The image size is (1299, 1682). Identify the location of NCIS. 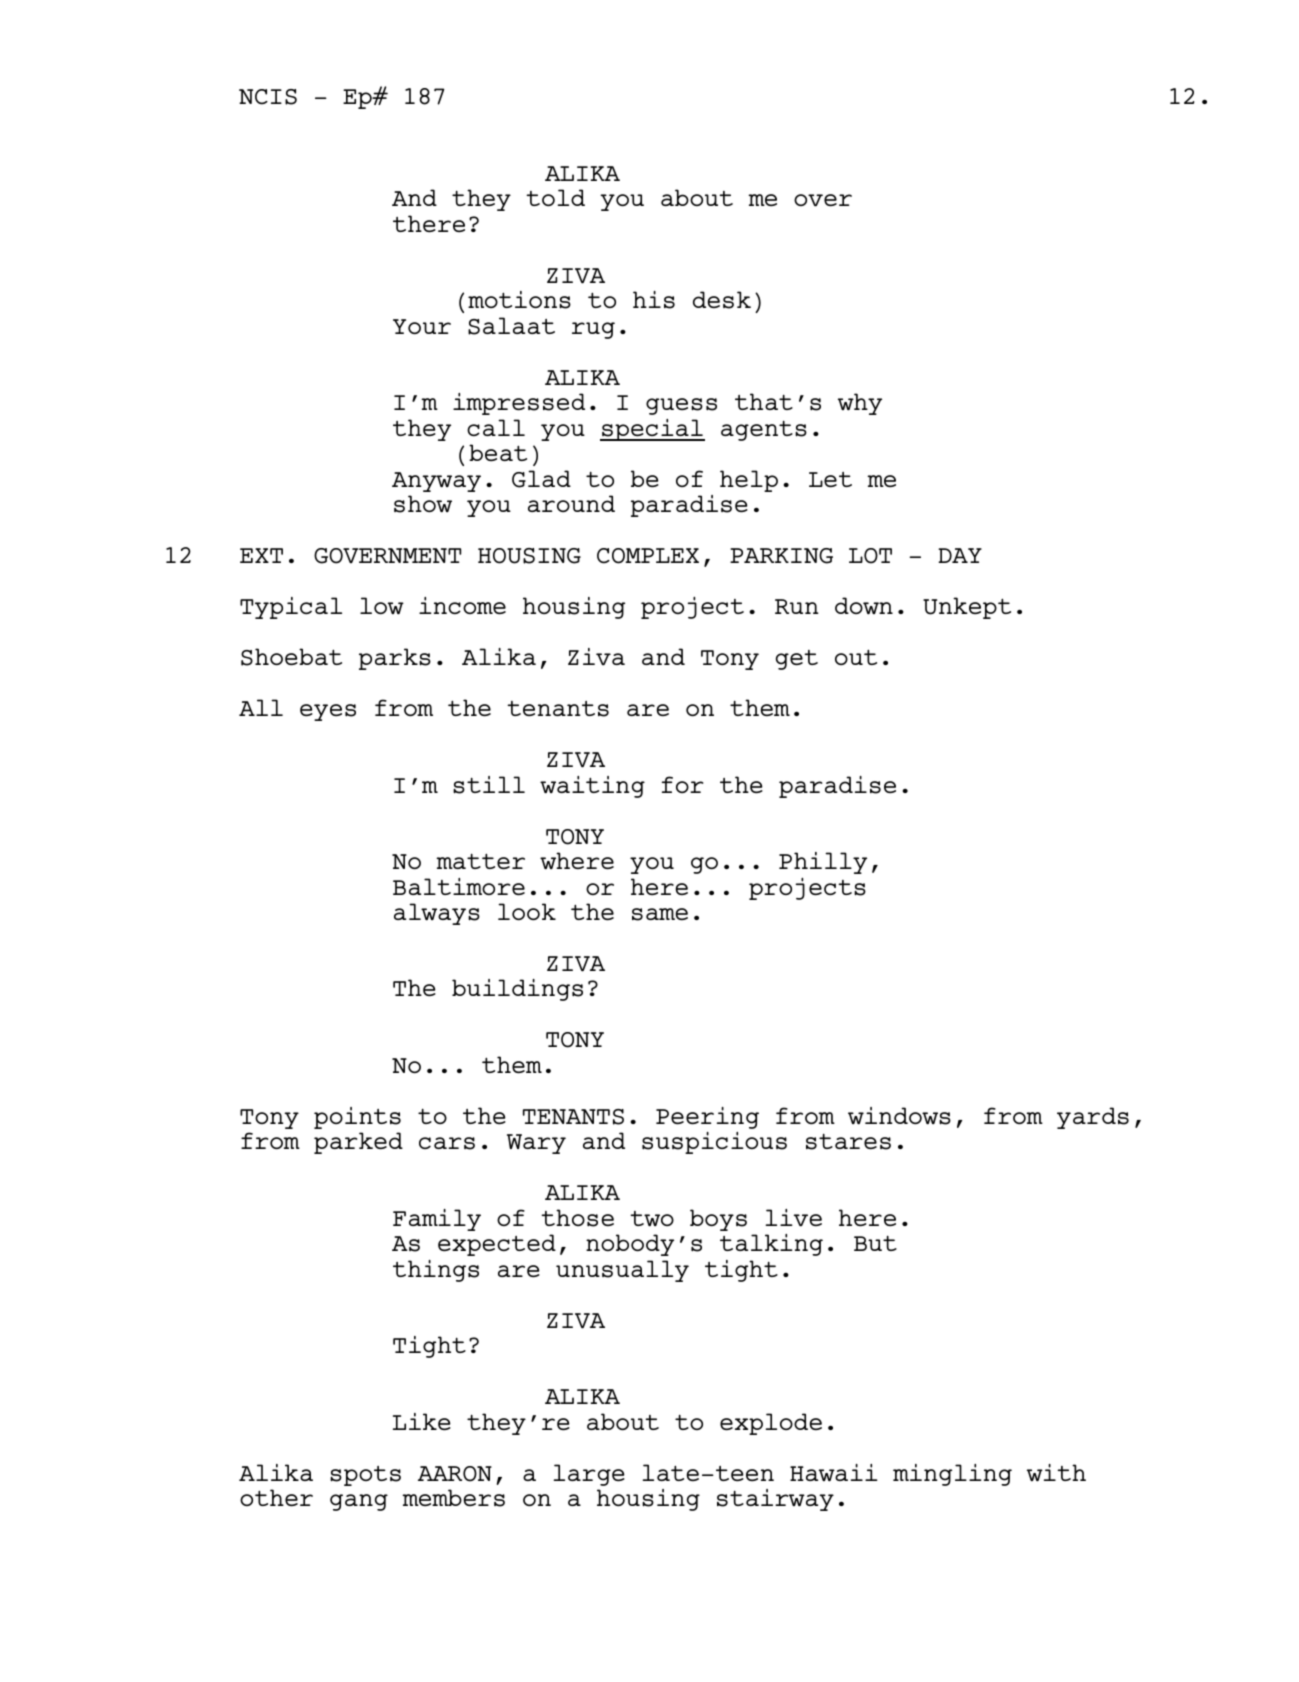
(268, 97).
